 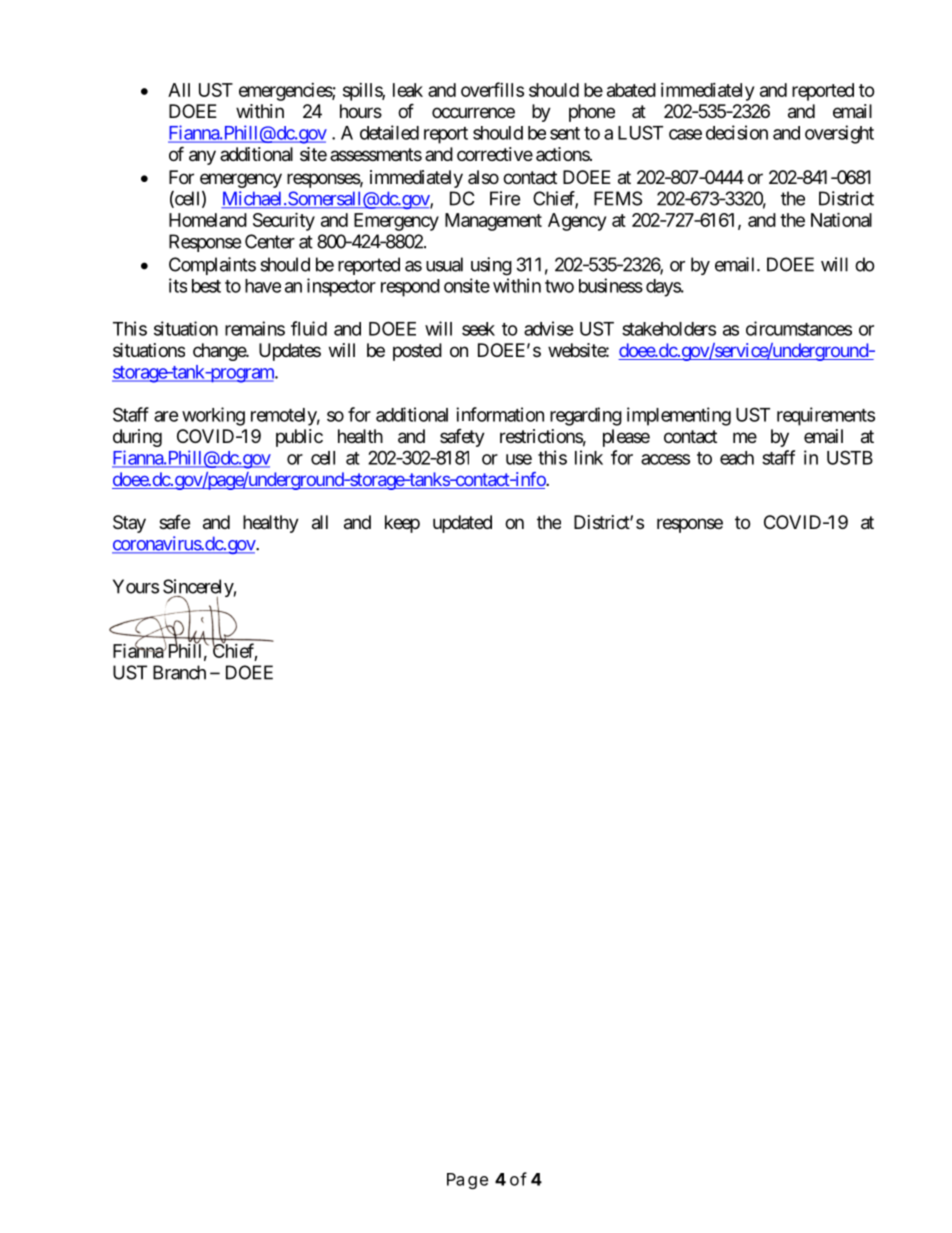 I want to click on Management, so click(x=493, y=222).
